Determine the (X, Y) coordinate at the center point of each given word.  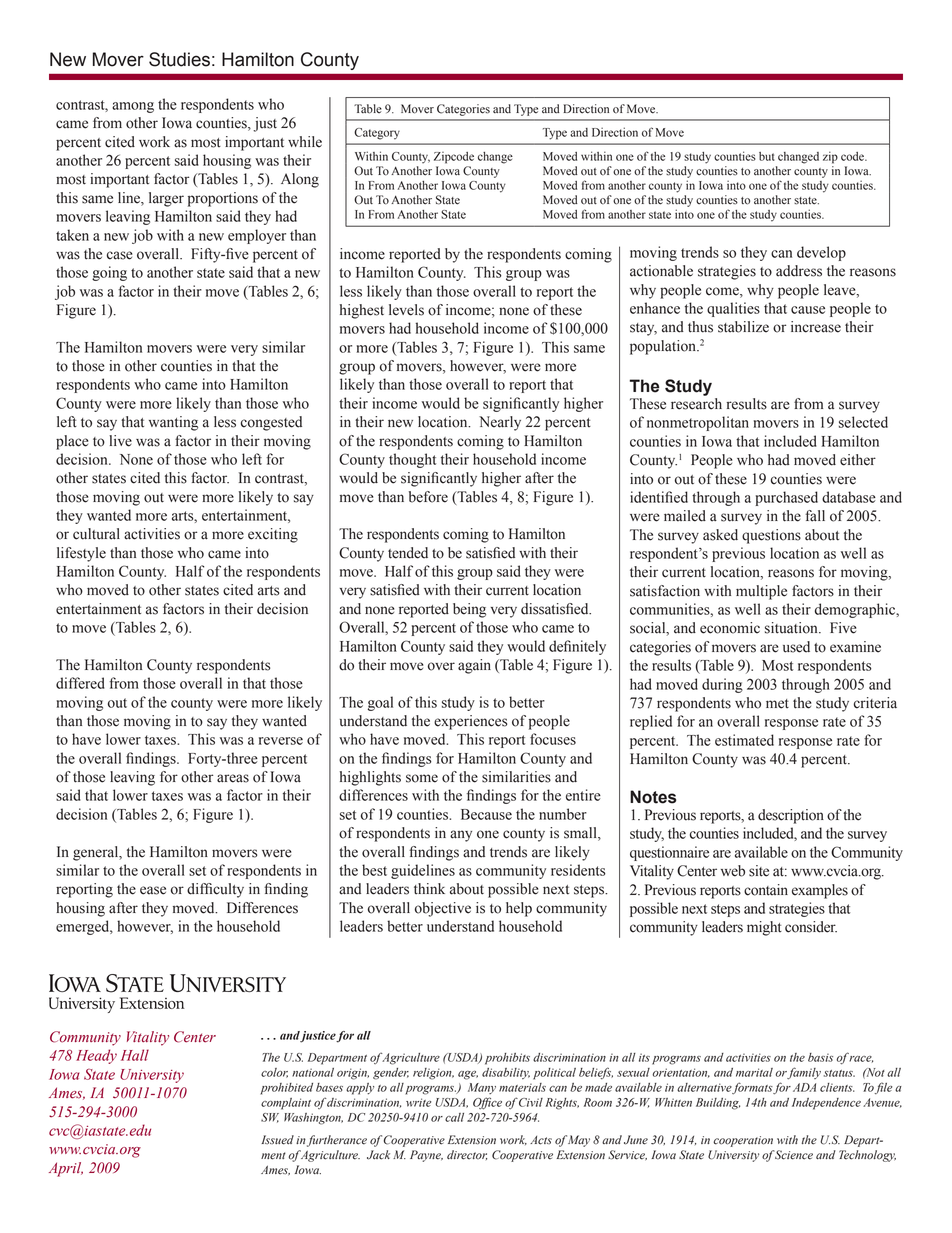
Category (377, 134)
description (791, 816)
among (133, 107)
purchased (786, 498)
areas (233, 778)
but (767, 156)
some (422, 778)
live (120, 441)
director (467, 1155)
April (66, 1169)
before (428, 497)
